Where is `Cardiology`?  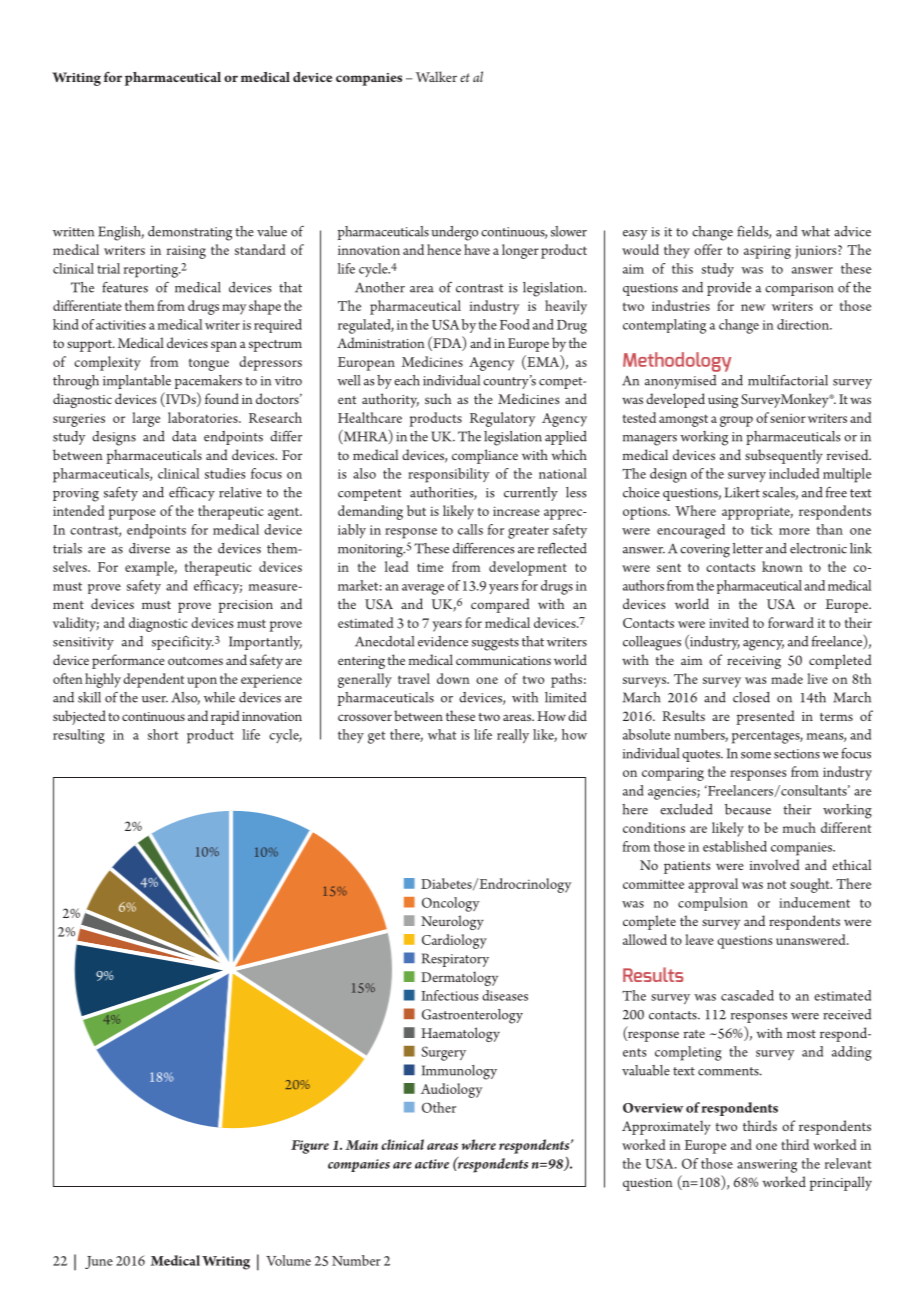
Cardiology is located at coordinates (454, 941).
